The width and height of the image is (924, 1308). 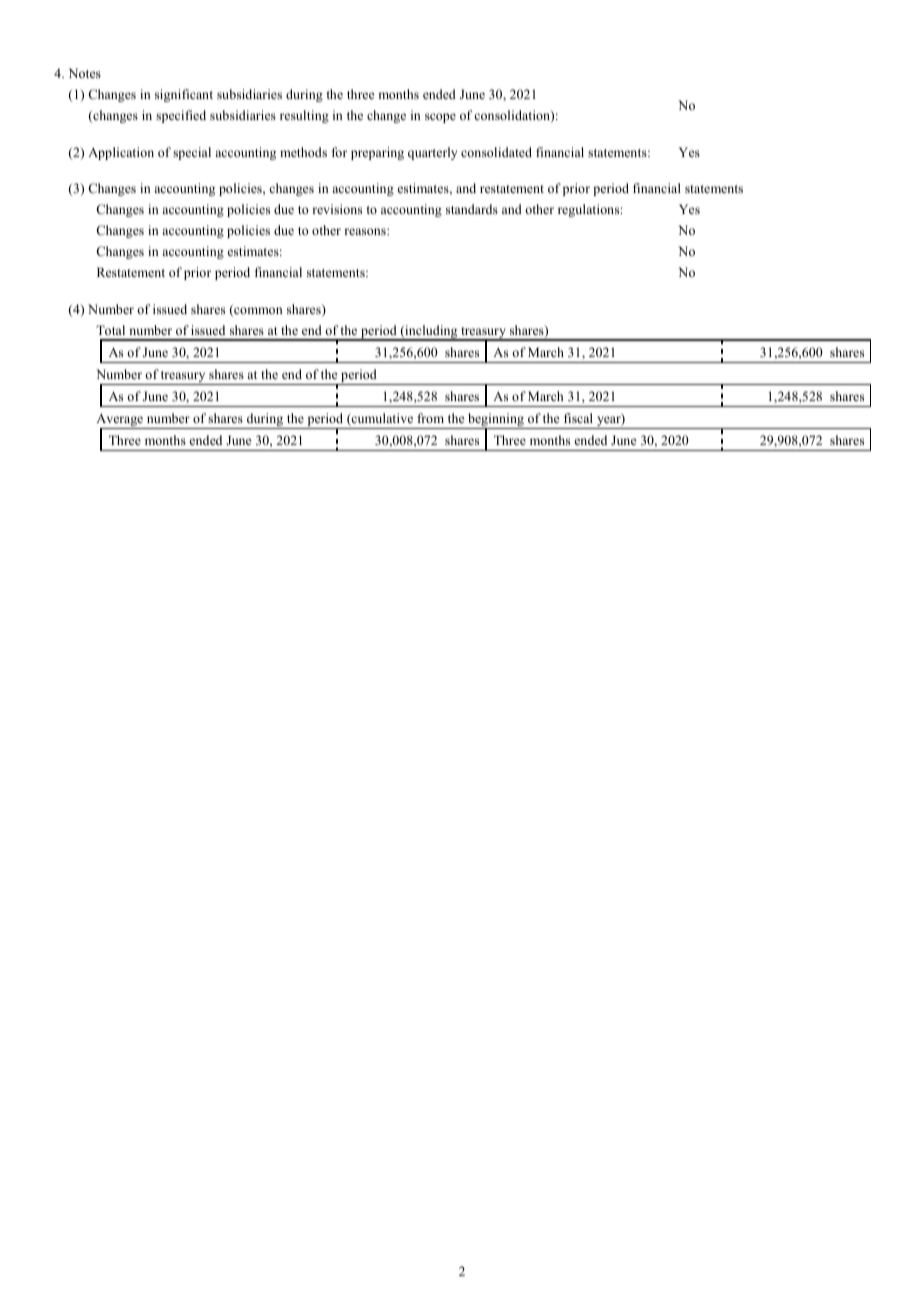 I want to click on from, so click(x=431, y=418).
